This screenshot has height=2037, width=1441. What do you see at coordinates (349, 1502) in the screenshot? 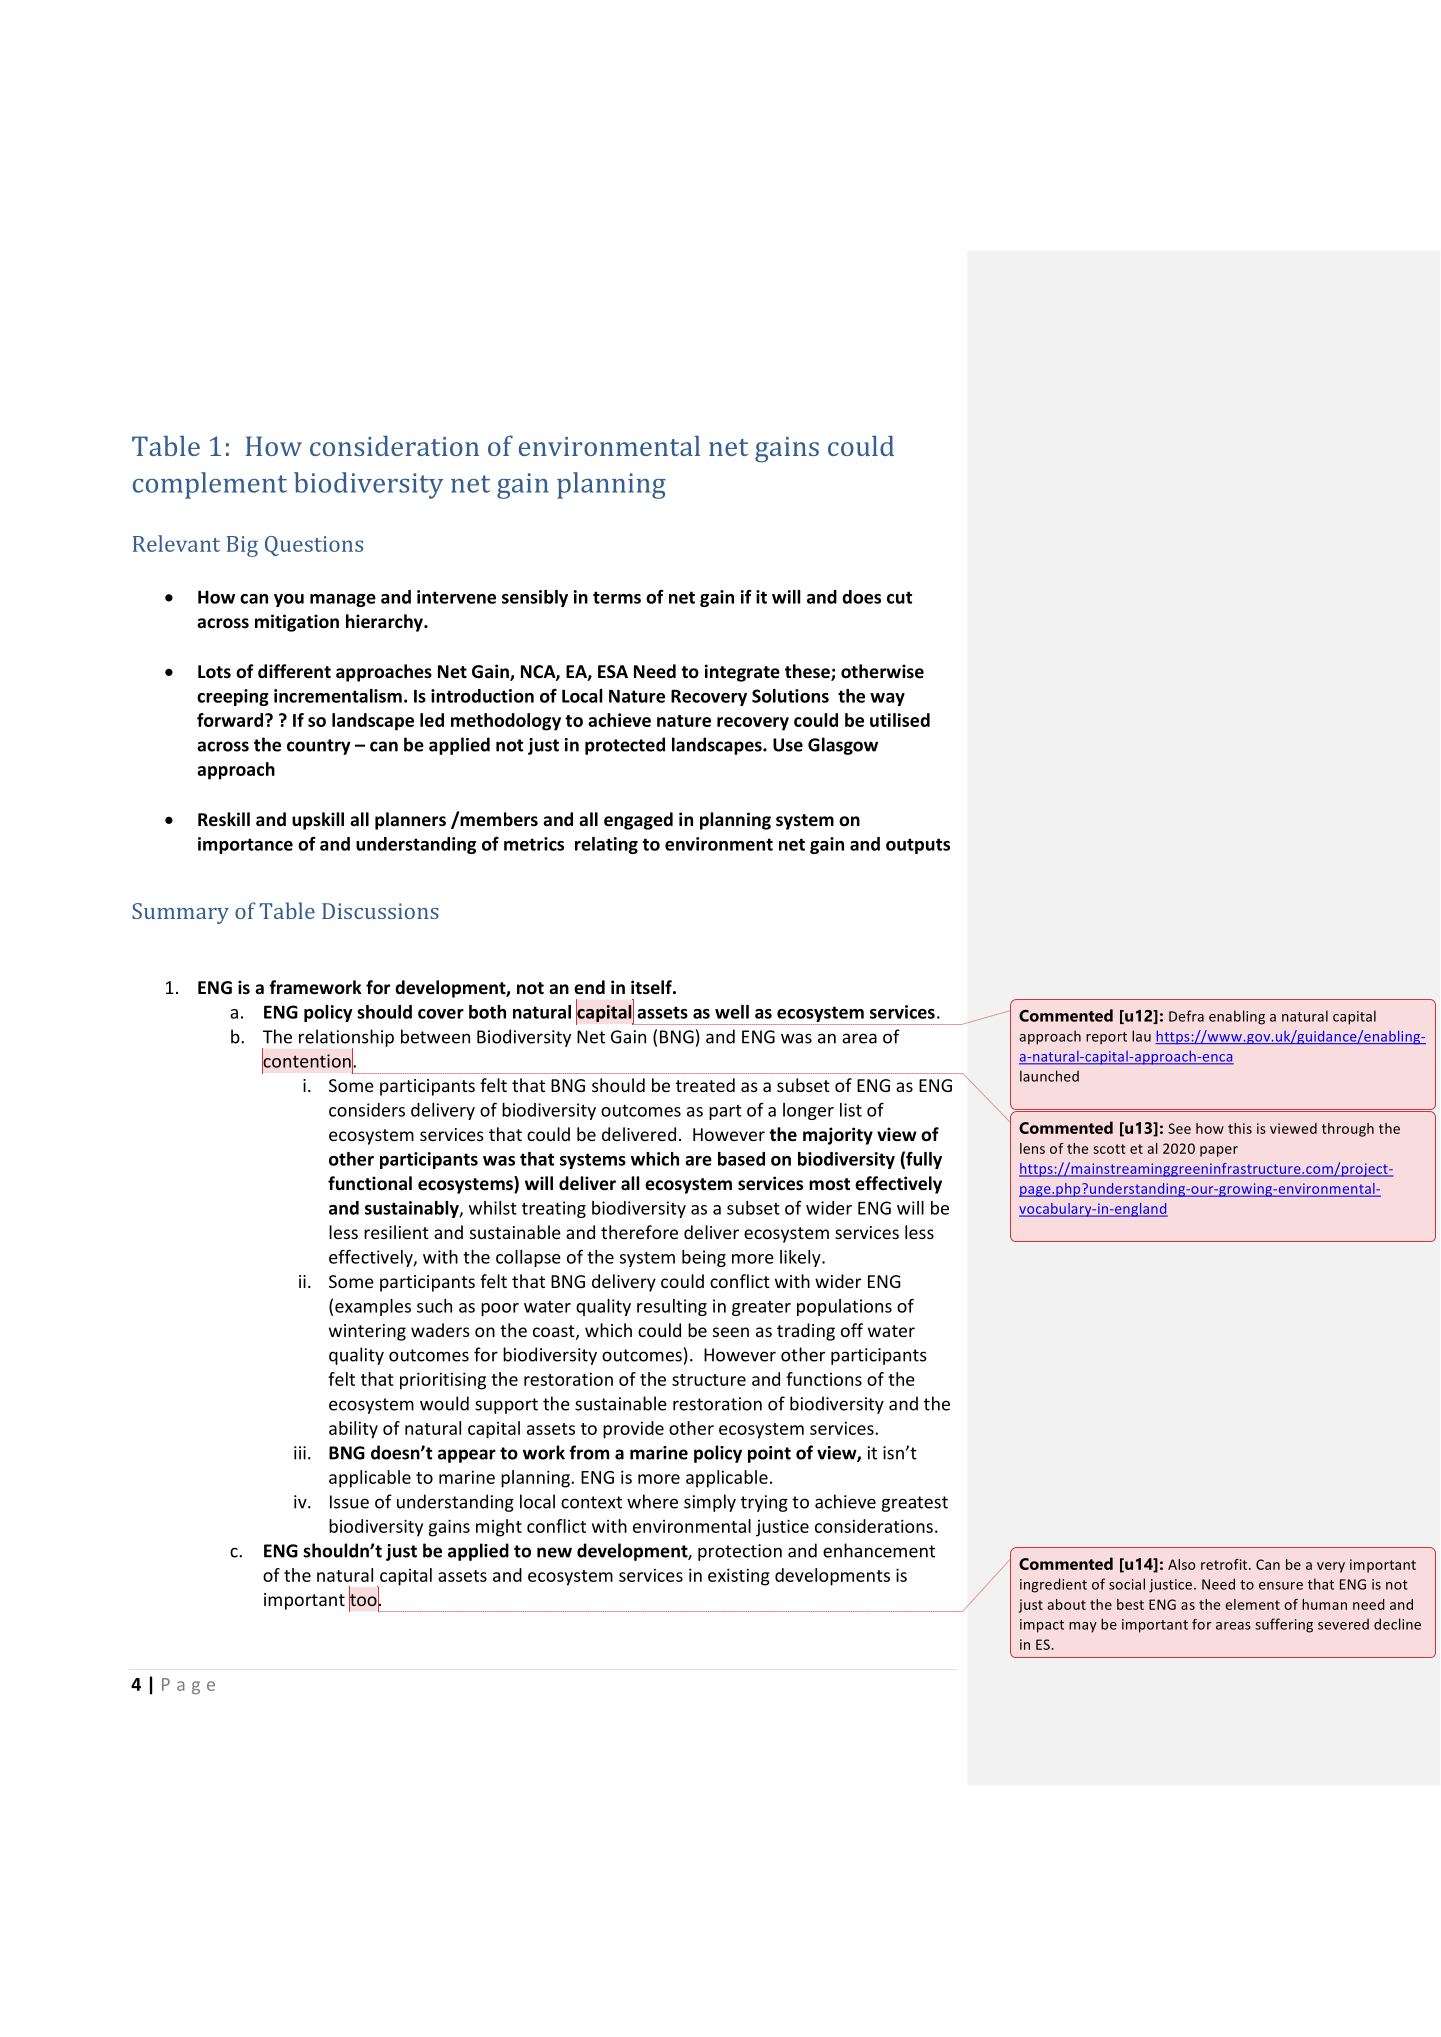
I see `Issue` at bounding box center [349, 1502].
